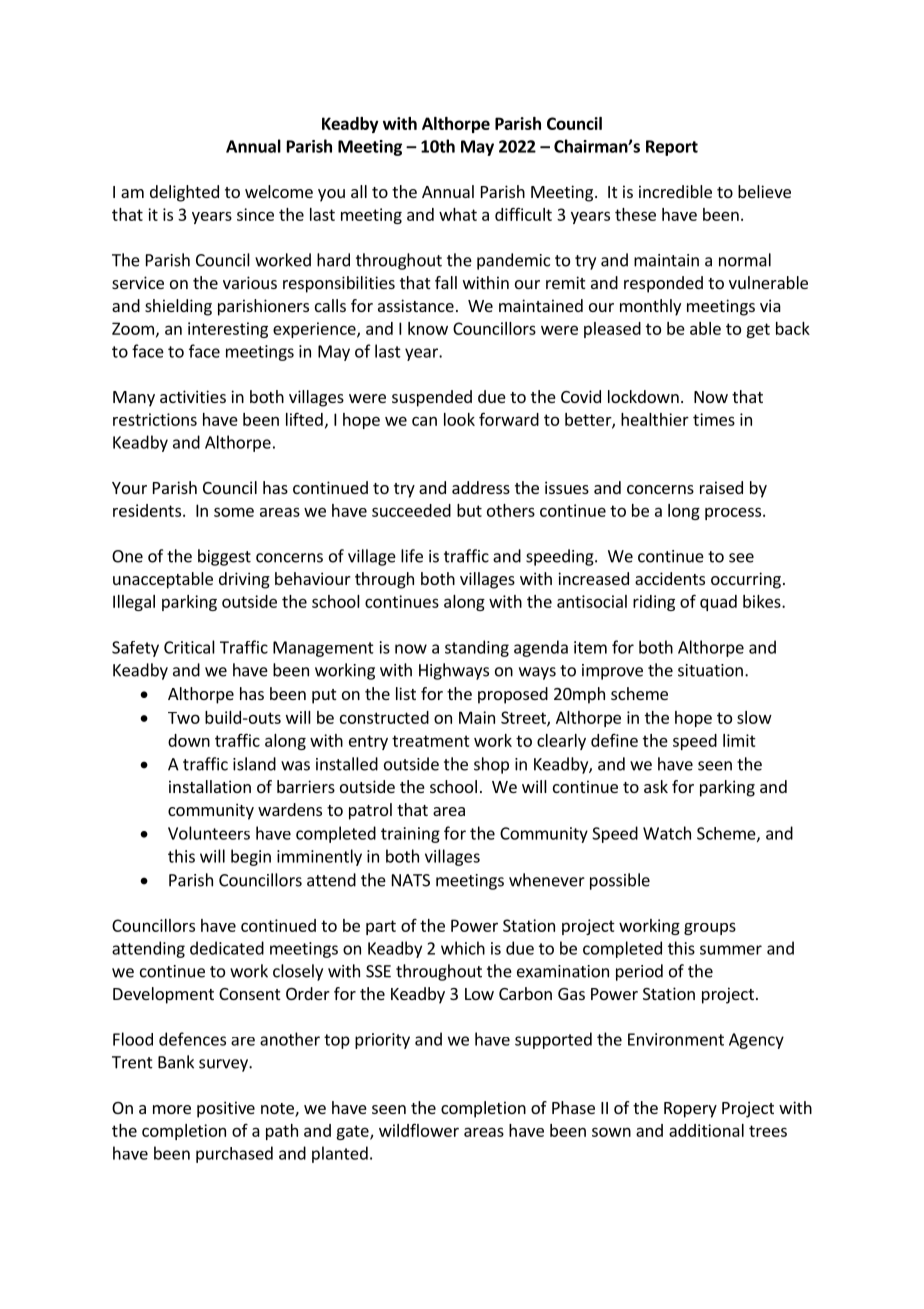 This screenshot has width=924, height=1309. Describe the element at coordinates (210, 786) in the screenshot. I see `installation` at that location.
